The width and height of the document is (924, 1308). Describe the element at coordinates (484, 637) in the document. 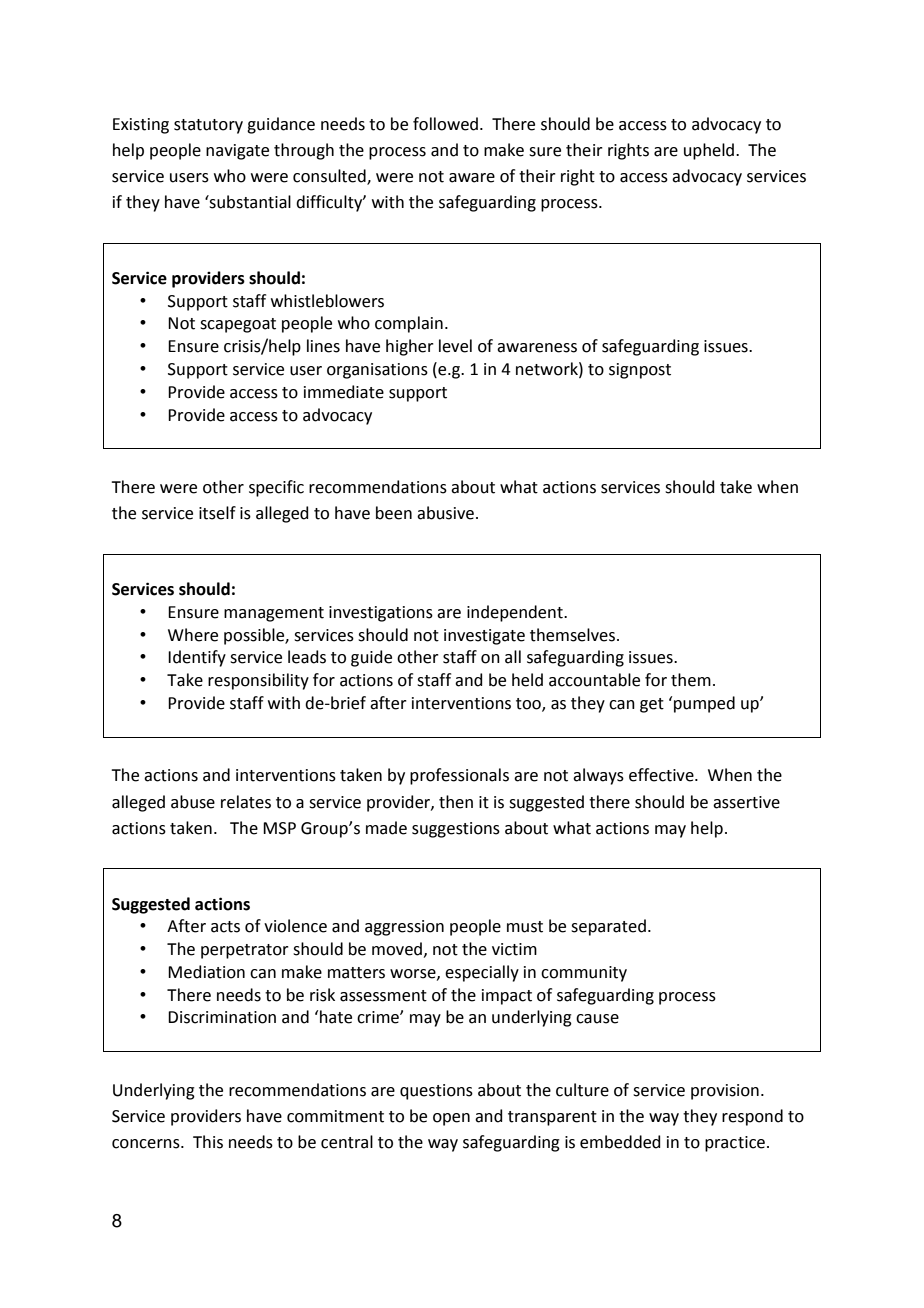

I see `investigate` at that location.
